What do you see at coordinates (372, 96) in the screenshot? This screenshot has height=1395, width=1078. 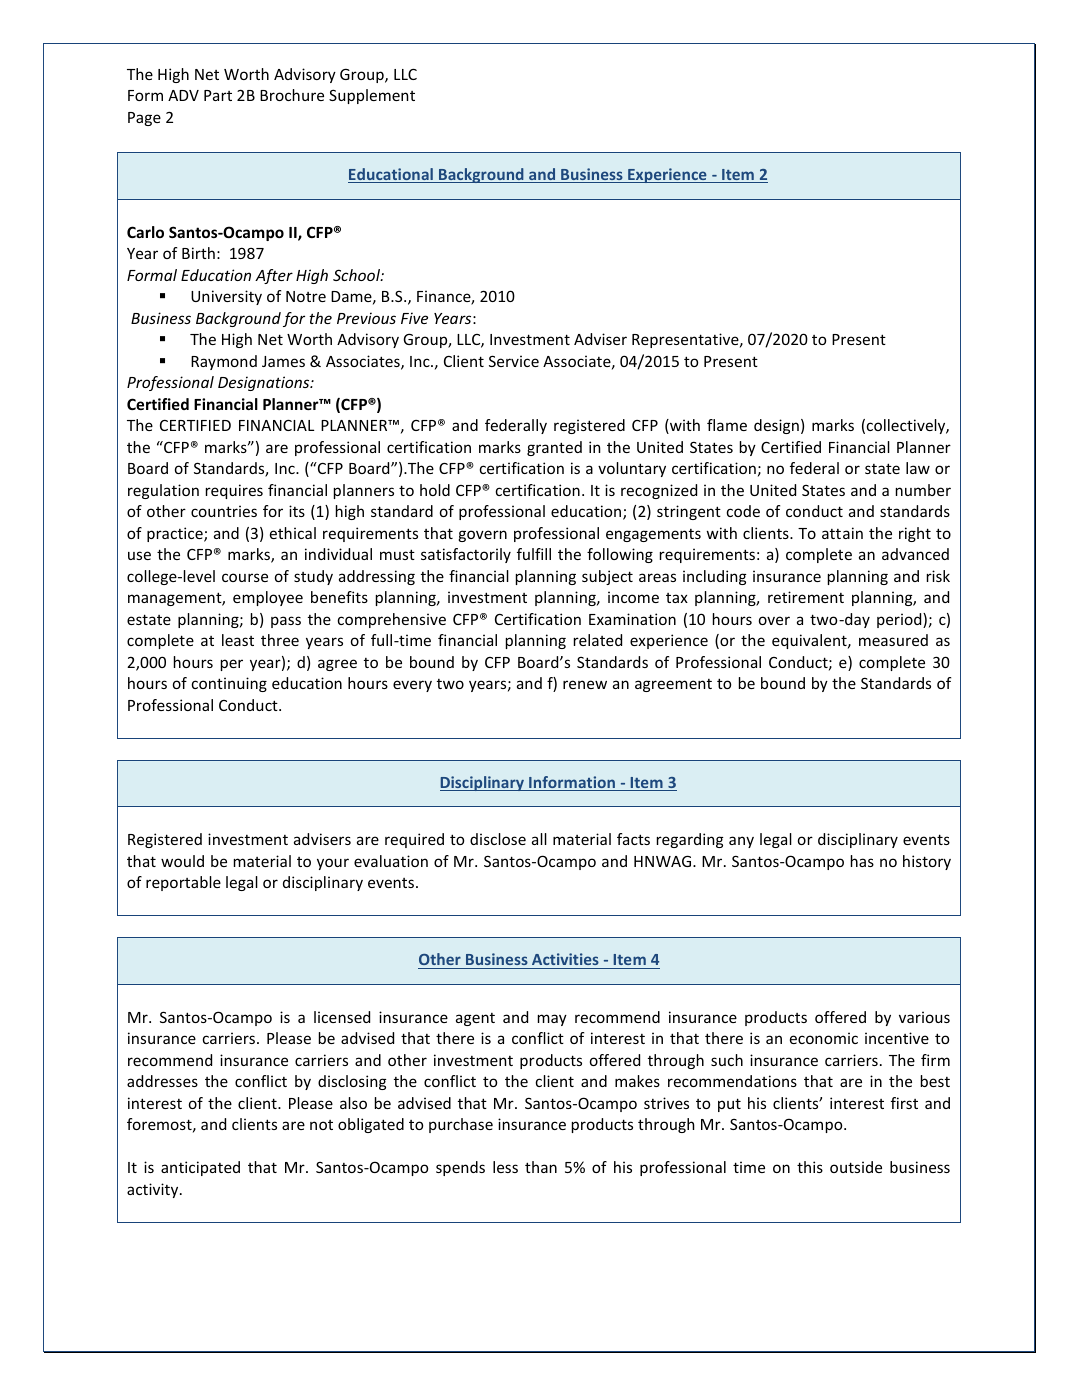 I see `Supplement` at bounding box center [372, 96].
